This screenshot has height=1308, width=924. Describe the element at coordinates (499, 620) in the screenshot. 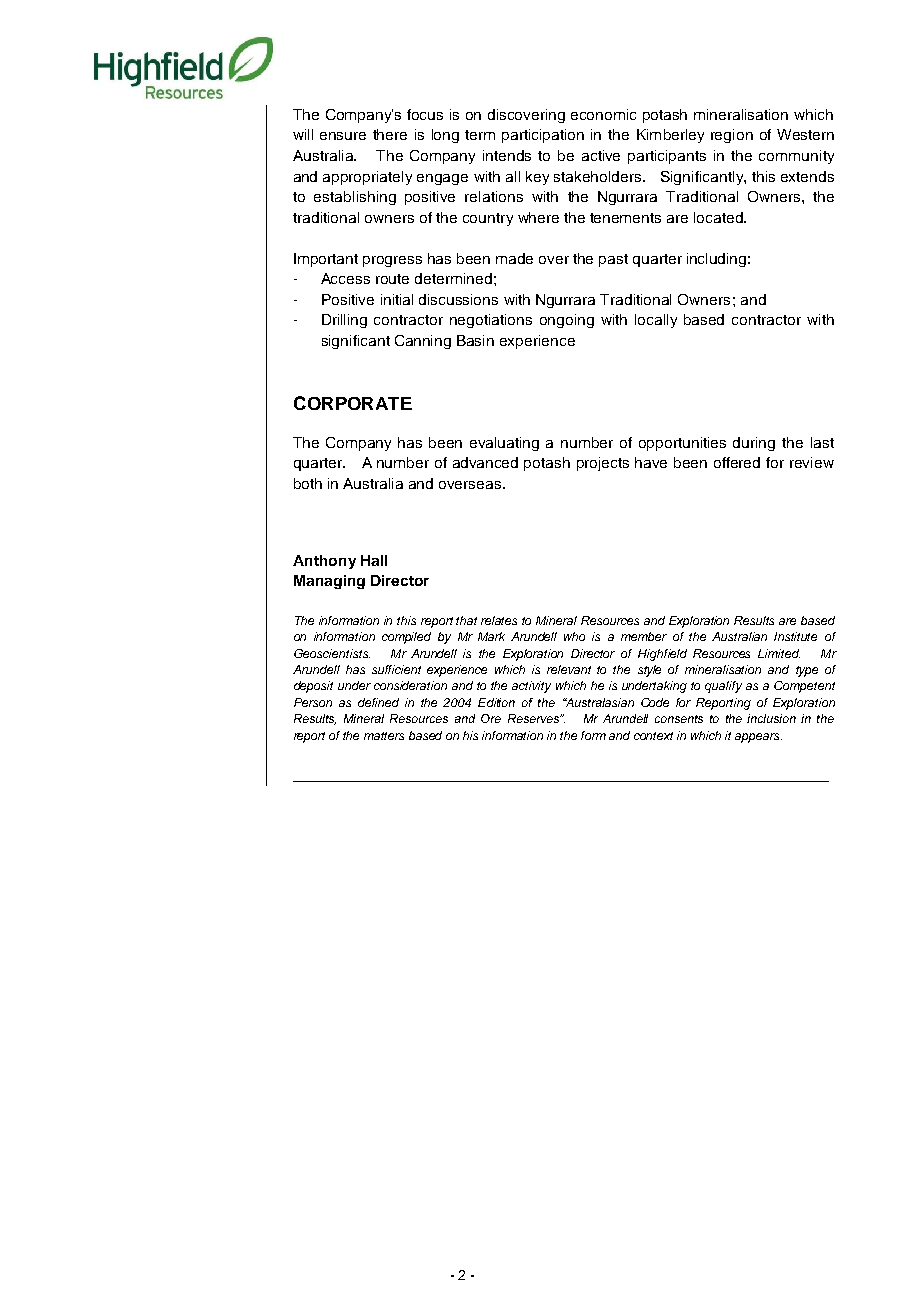

I see `relates` at that location.
